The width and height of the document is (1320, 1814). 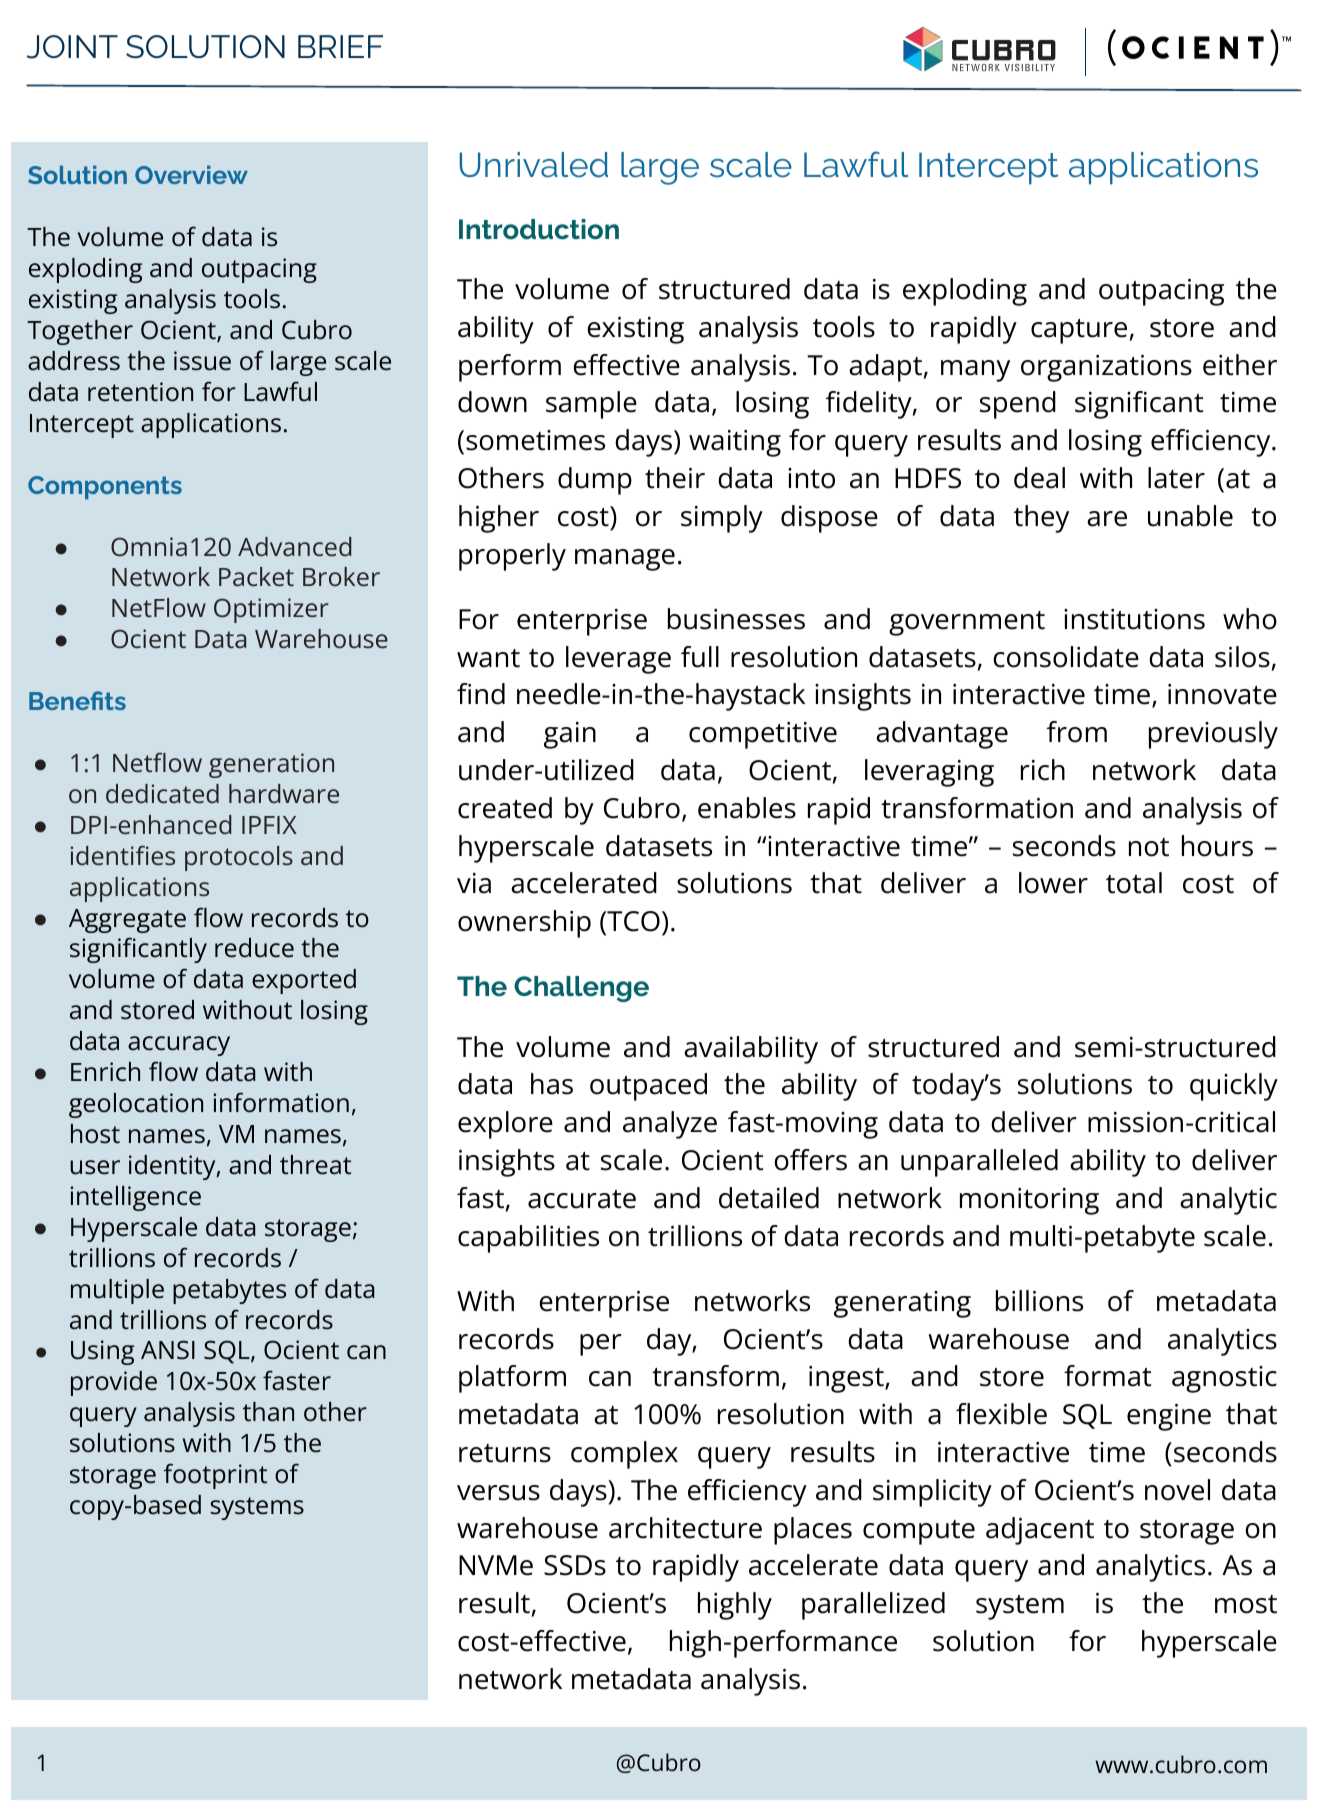 I want to click on Overview, so click(x=191, y=174).
